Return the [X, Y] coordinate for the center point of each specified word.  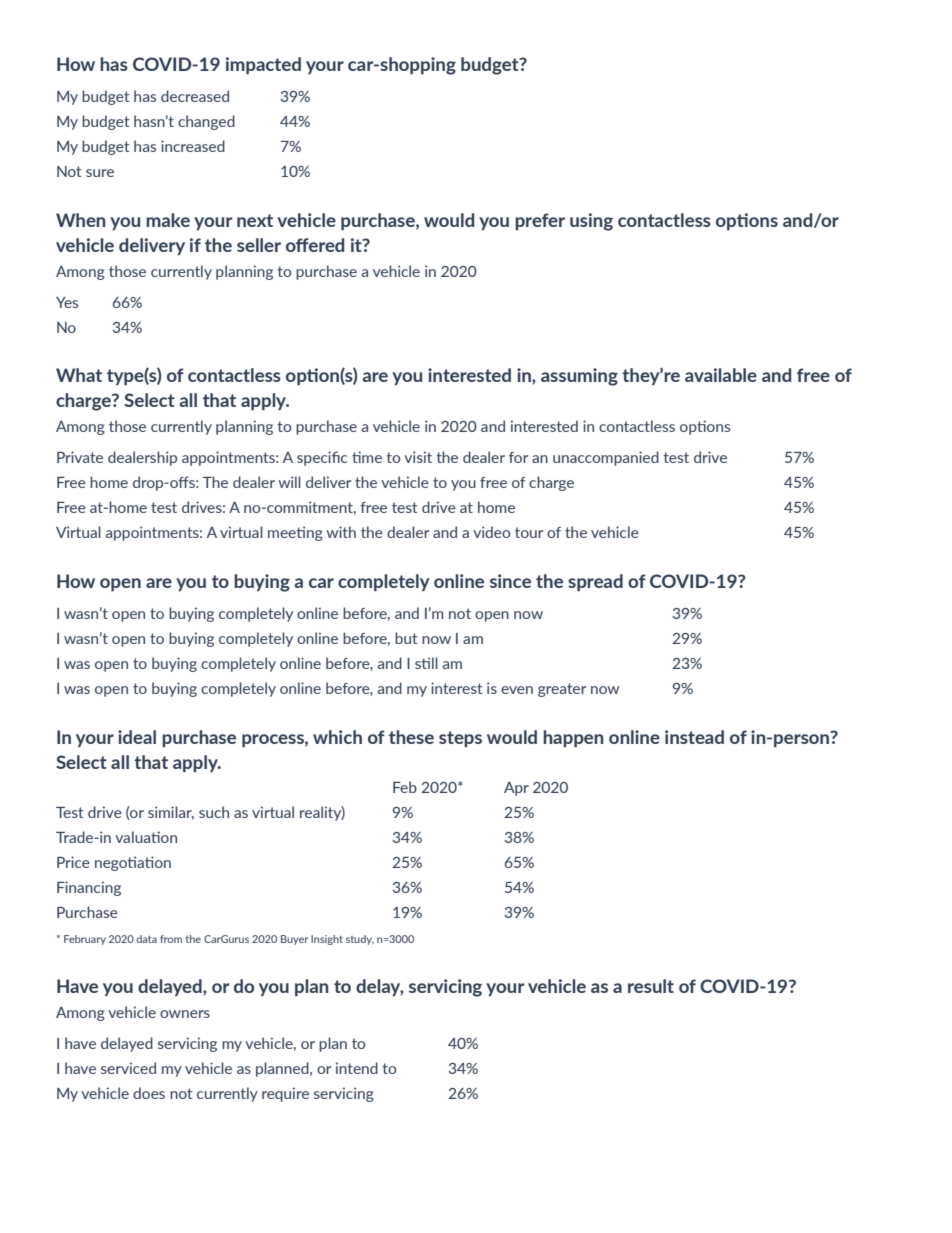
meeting [295, 533]
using [591, 222]
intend [357, 1068]
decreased [195, 96]
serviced [128, 1068]
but [406, 638]
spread [595, 582]
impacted [263, 65]
